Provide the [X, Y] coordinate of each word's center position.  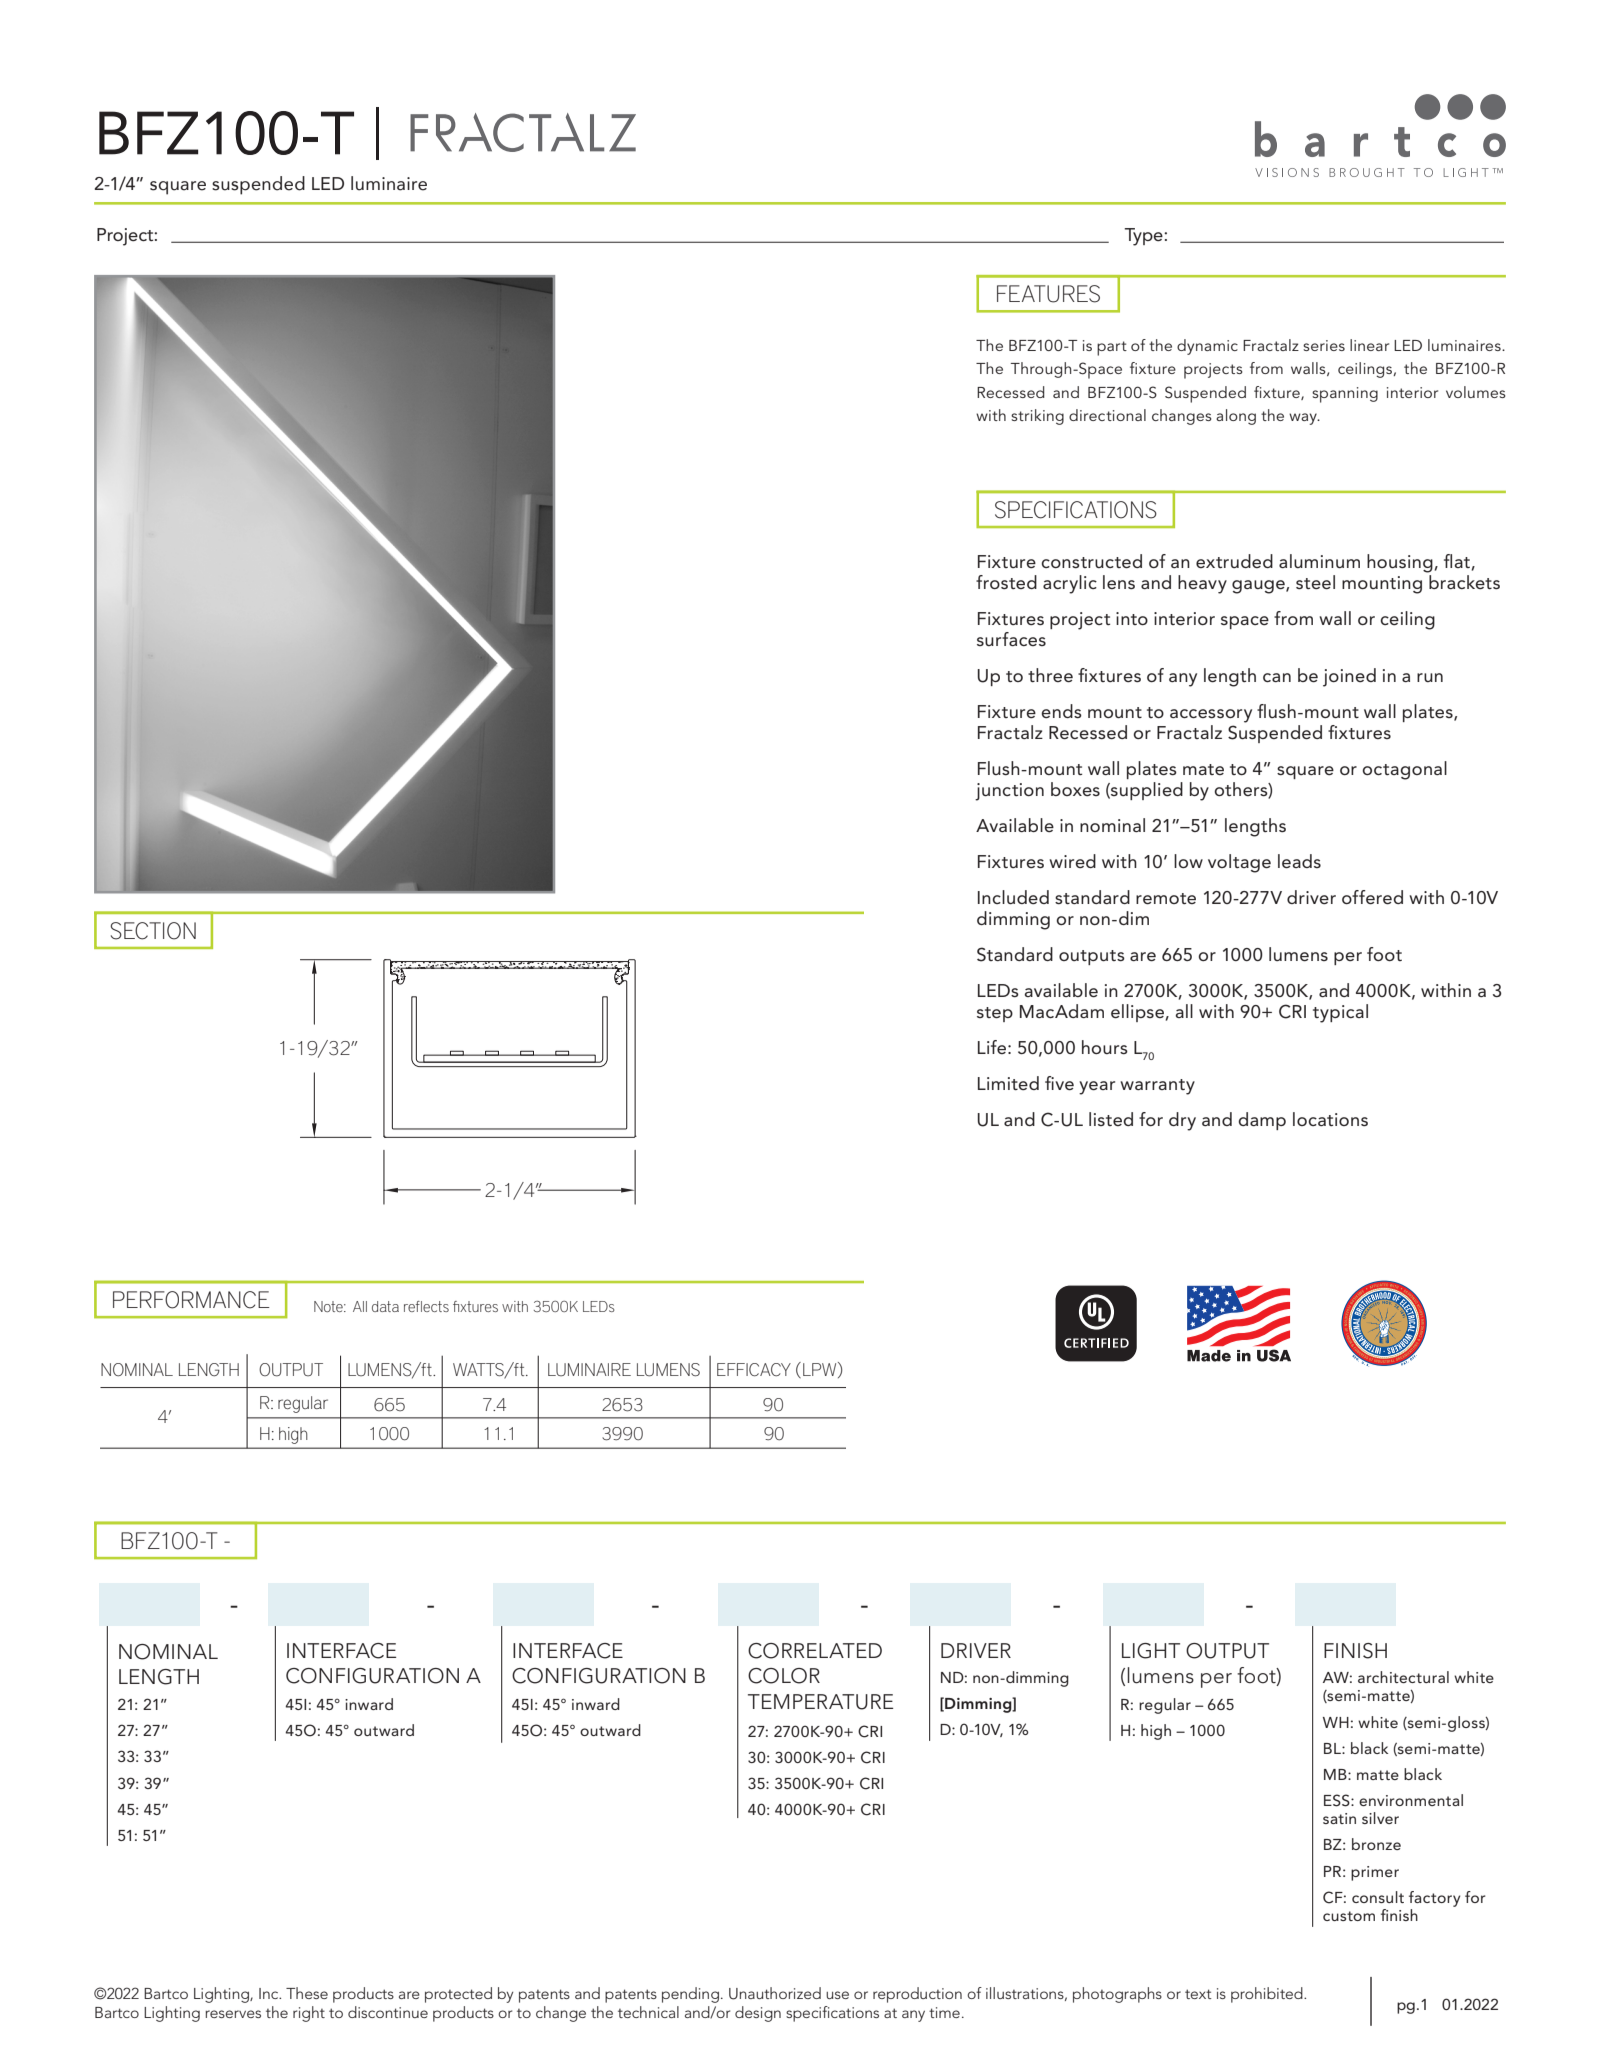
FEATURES [1048, 294]
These [307, 1993]
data [385, 1306]
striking [1037, 417]
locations [1330, 1119]
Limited [1008, 1083]
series [1324, 345]
